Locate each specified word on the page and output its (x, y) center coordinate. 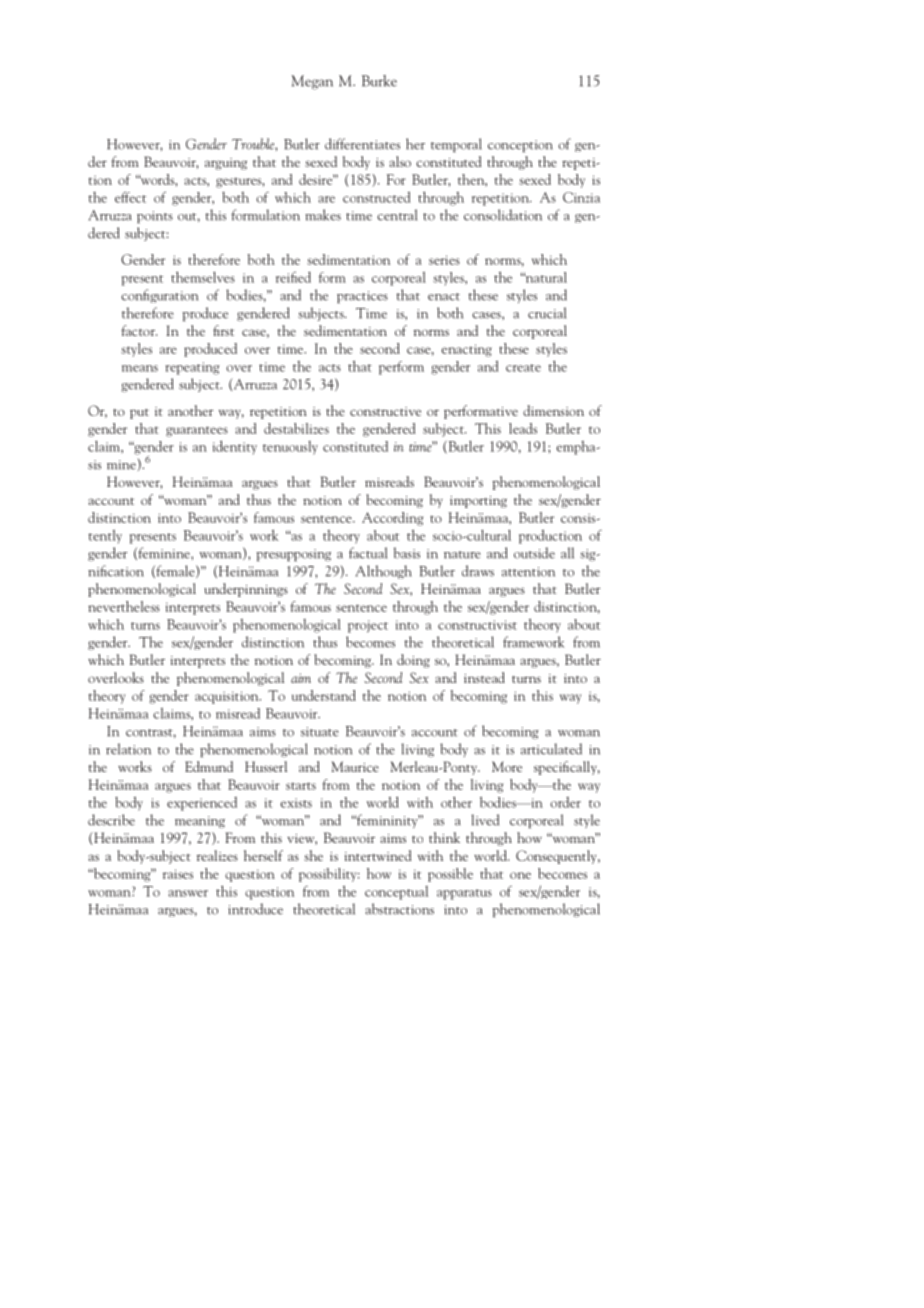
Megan (312, 82)
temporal (456, 145)
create (523, 368)
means (140, 368)
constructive (385, 411)
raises (178, 874)
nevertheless (124, 606)
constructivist (477, 625)
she (313, 855)
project (368, 626)
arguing (226, 164)
